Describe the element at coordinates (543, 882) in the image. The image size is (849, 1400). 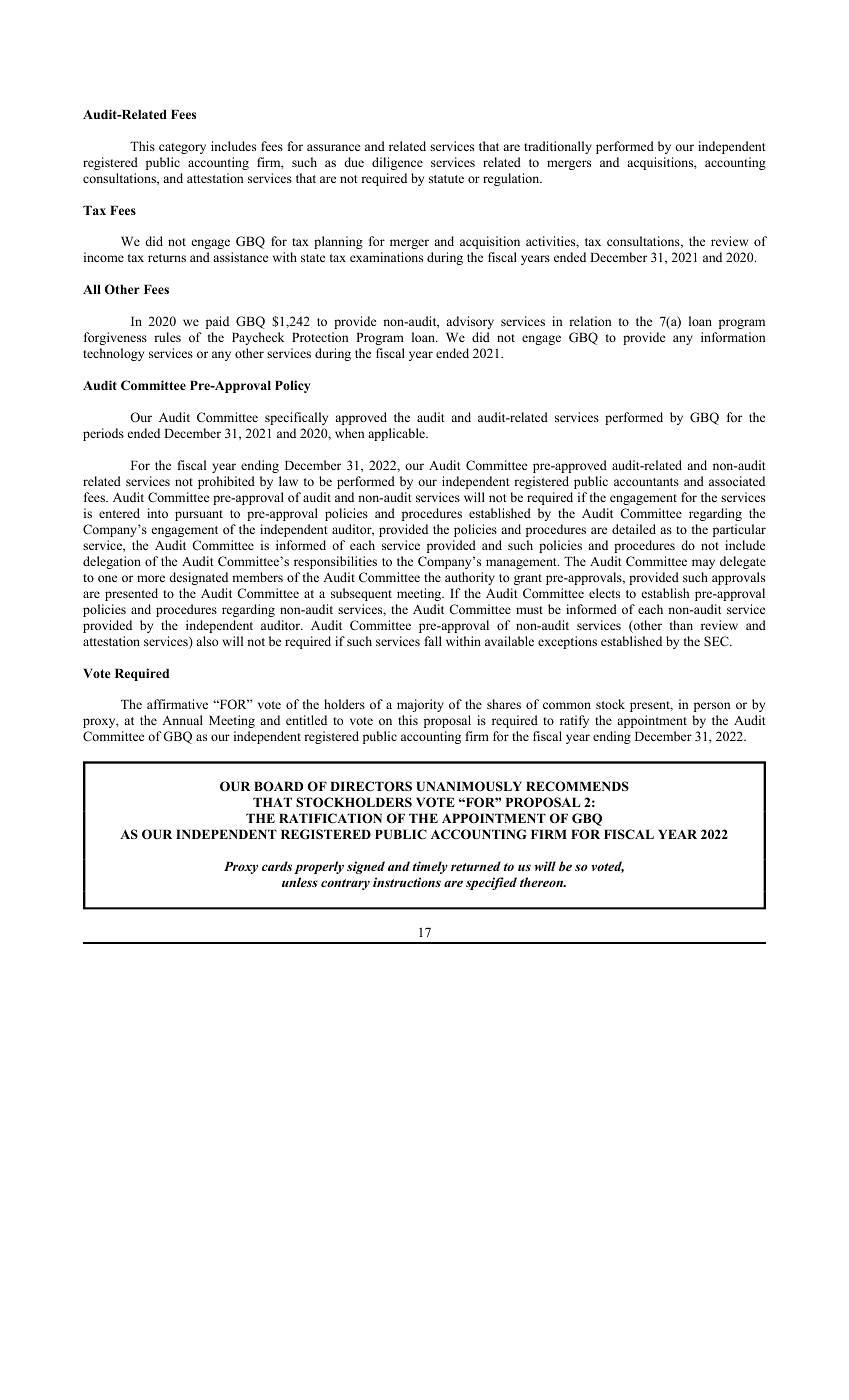
I see `thereon` at that location.
